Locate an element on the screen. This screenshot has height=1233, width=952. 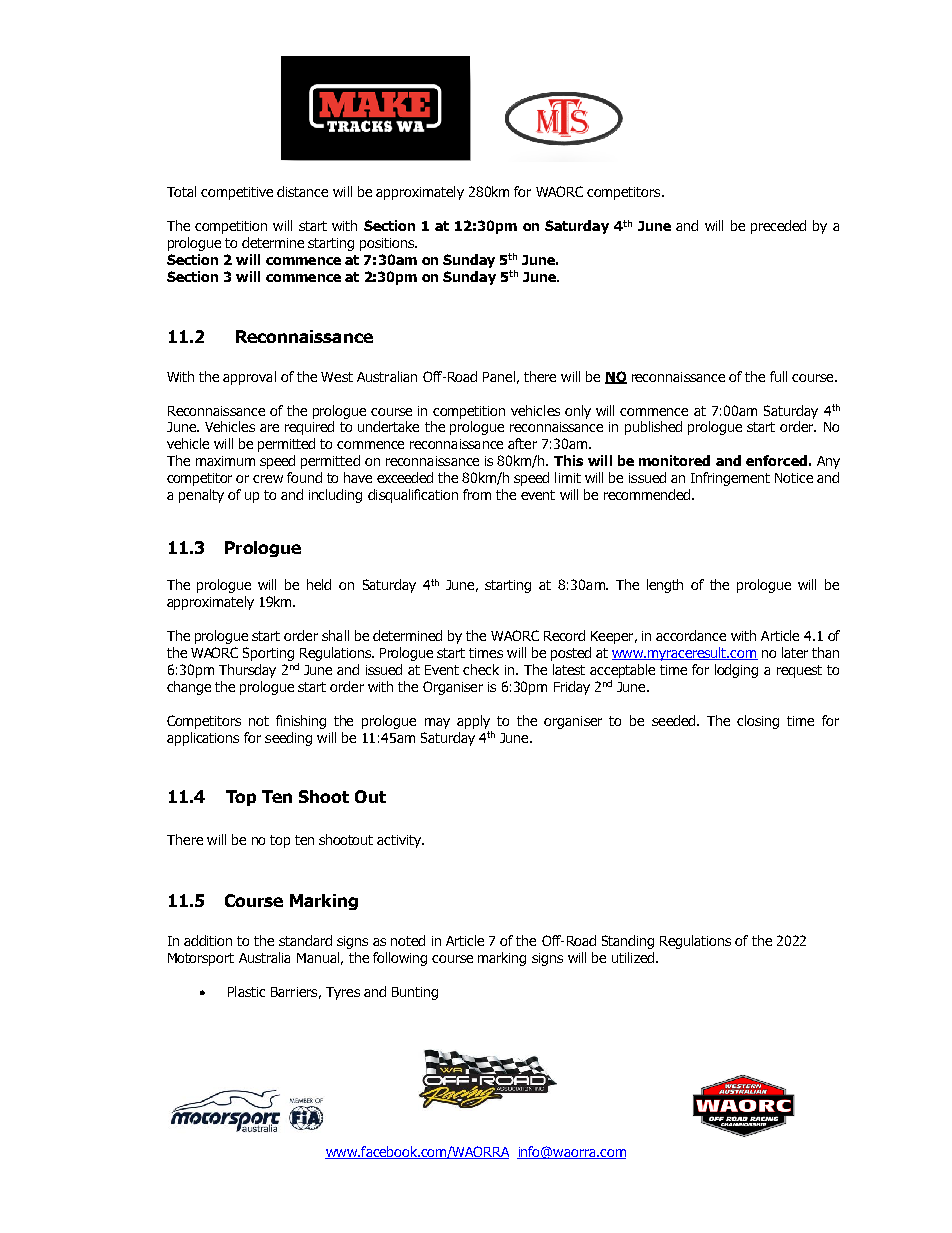
positions is located at coordinates (388, 244).
